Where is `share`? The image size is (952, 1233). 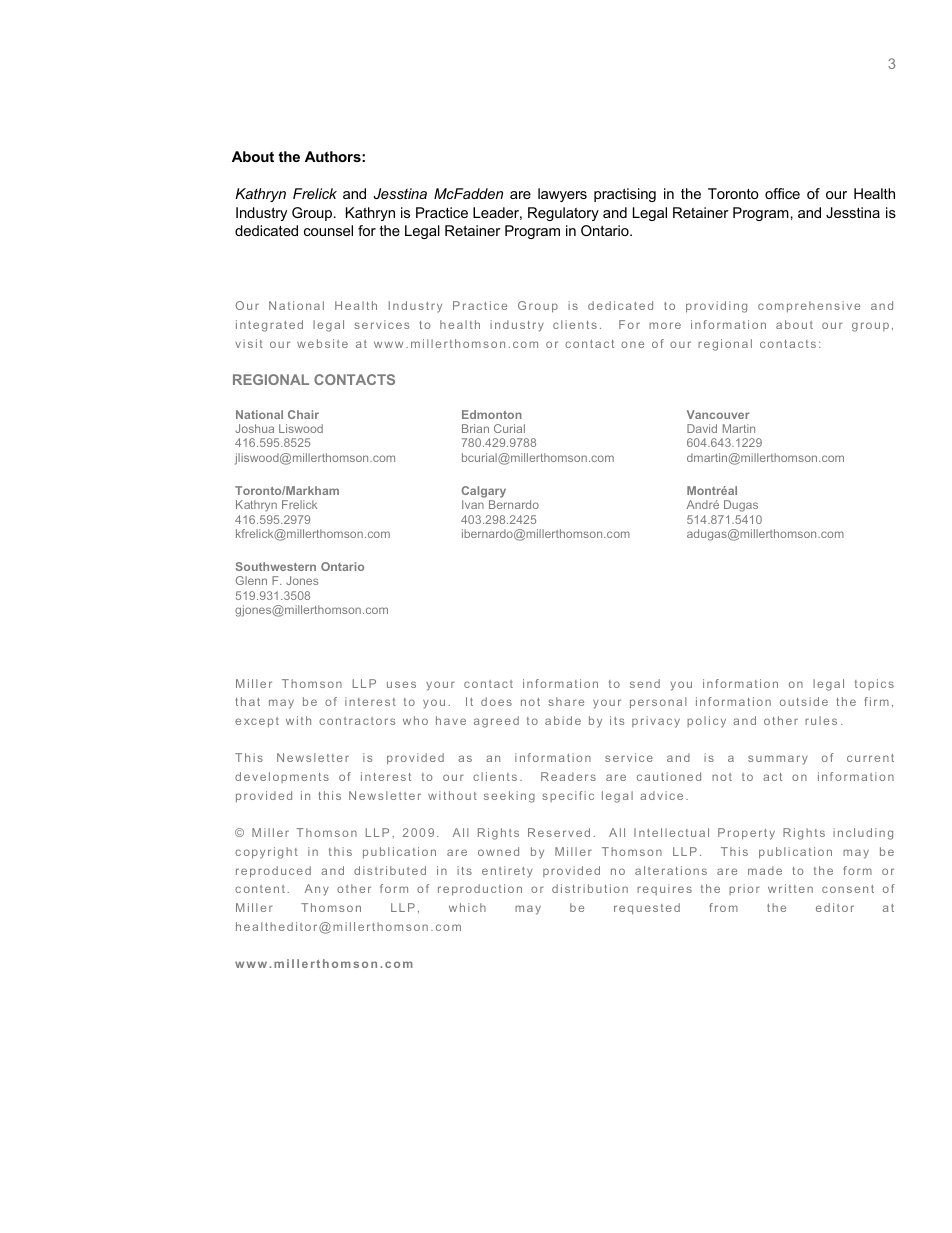 share is located at coordinates (566, 701).
